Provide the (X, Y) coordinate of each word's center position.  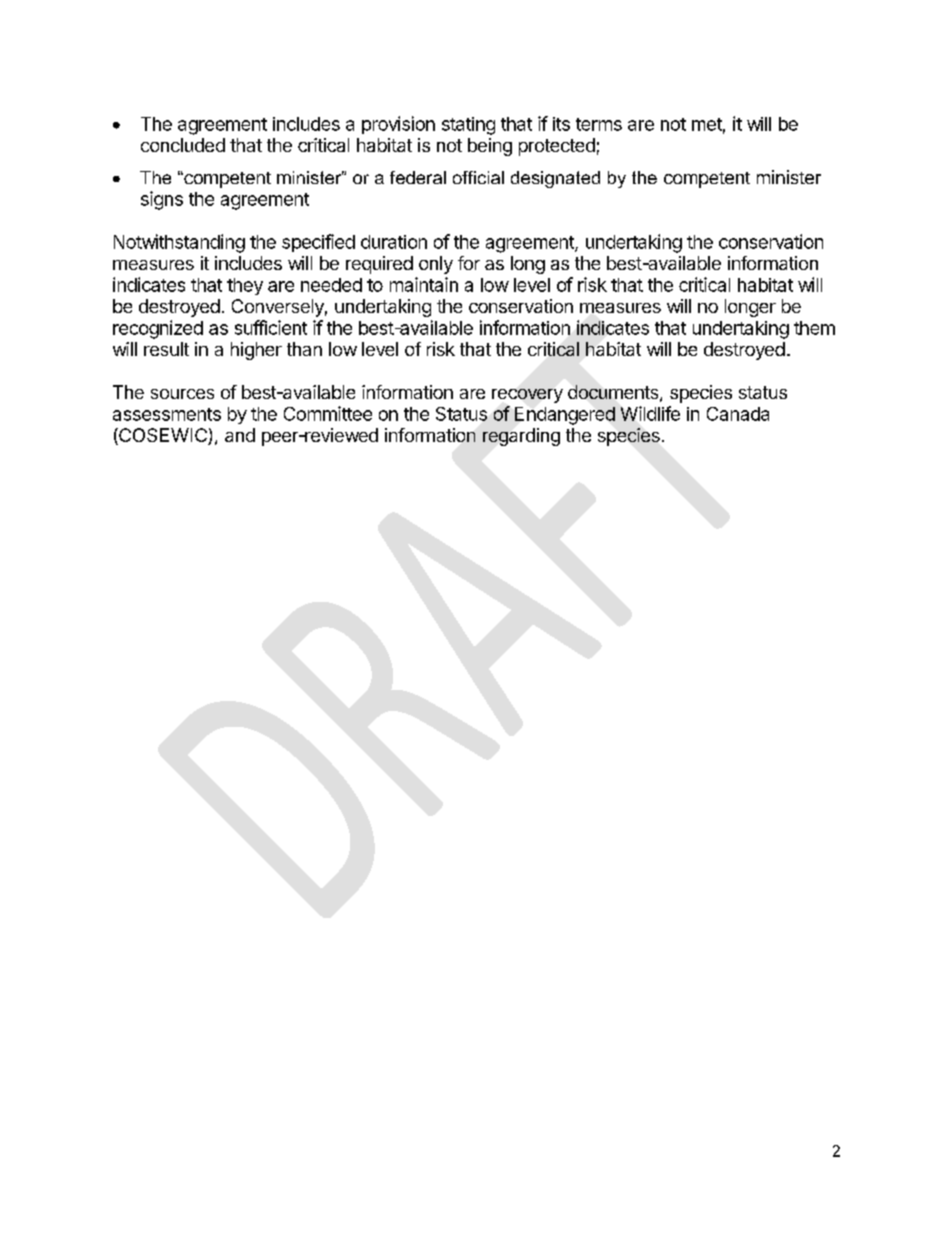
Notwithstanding (179, 243)
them (814, 328)
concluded (183, 145)
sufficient (271, 327)
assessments (167, 414)
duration (394, 242)
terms (599, 124)
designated (555, 179)
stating (468, 126)
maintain (424, 284)
